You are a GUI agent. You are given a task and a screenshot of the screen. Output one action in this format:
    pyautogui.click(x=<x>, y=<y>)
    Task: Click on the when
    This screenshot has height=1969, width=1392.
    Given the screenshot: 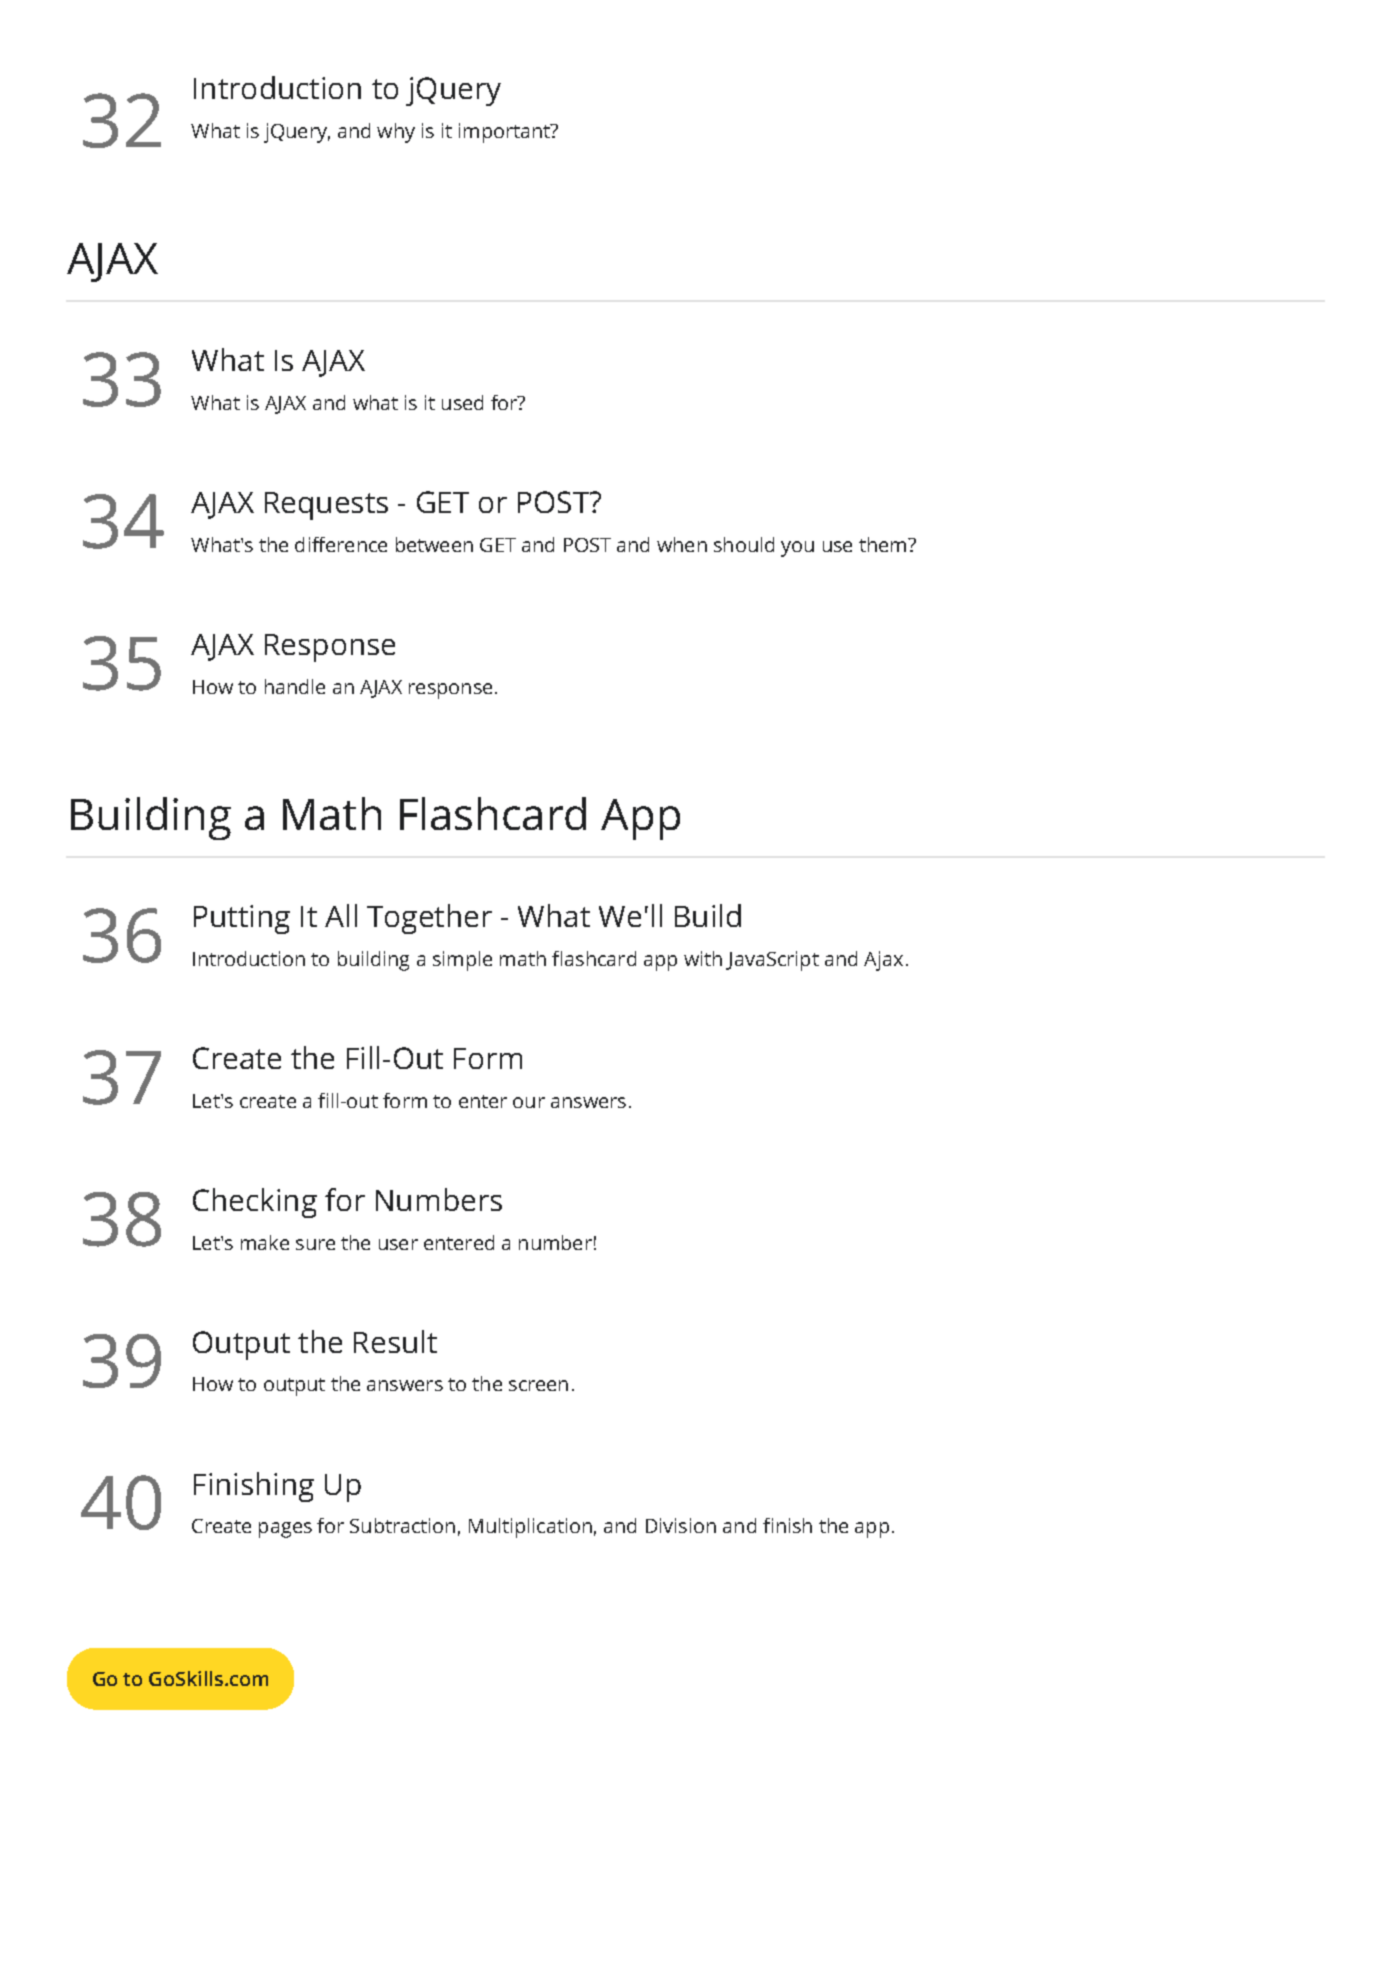 What is the action you would take?
    pyautogui.click(x=682, y=544)
